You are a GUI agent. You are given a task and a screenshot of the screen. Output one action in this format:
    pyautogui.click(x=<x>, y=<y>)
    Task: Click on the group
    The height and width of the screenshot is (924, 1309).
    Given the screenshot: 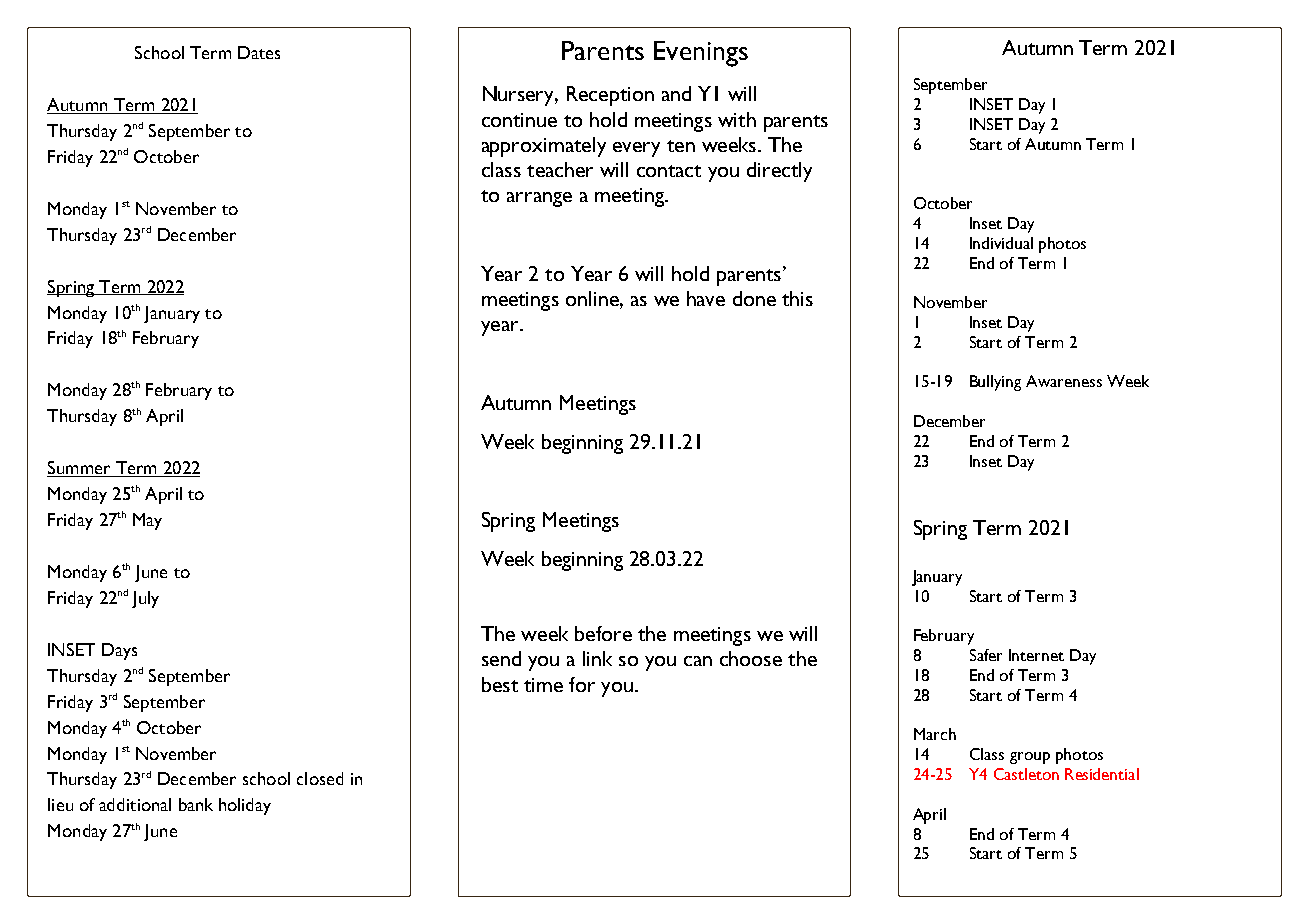 What is the action you would take?
    pyautogui.click(x=1030, y=758)
